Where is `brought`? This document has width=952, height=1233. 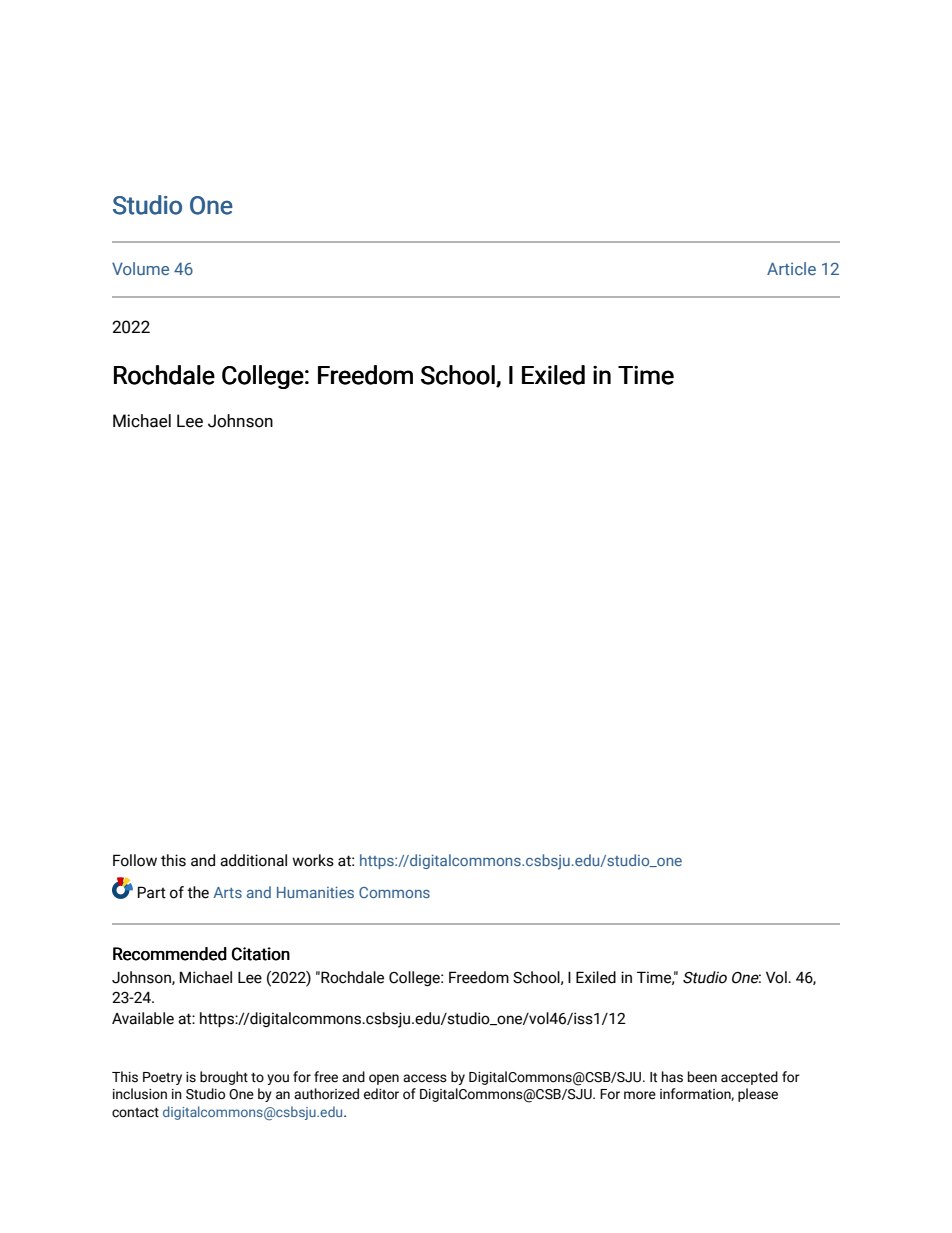
brought is located at coordinates (224, 1078).
